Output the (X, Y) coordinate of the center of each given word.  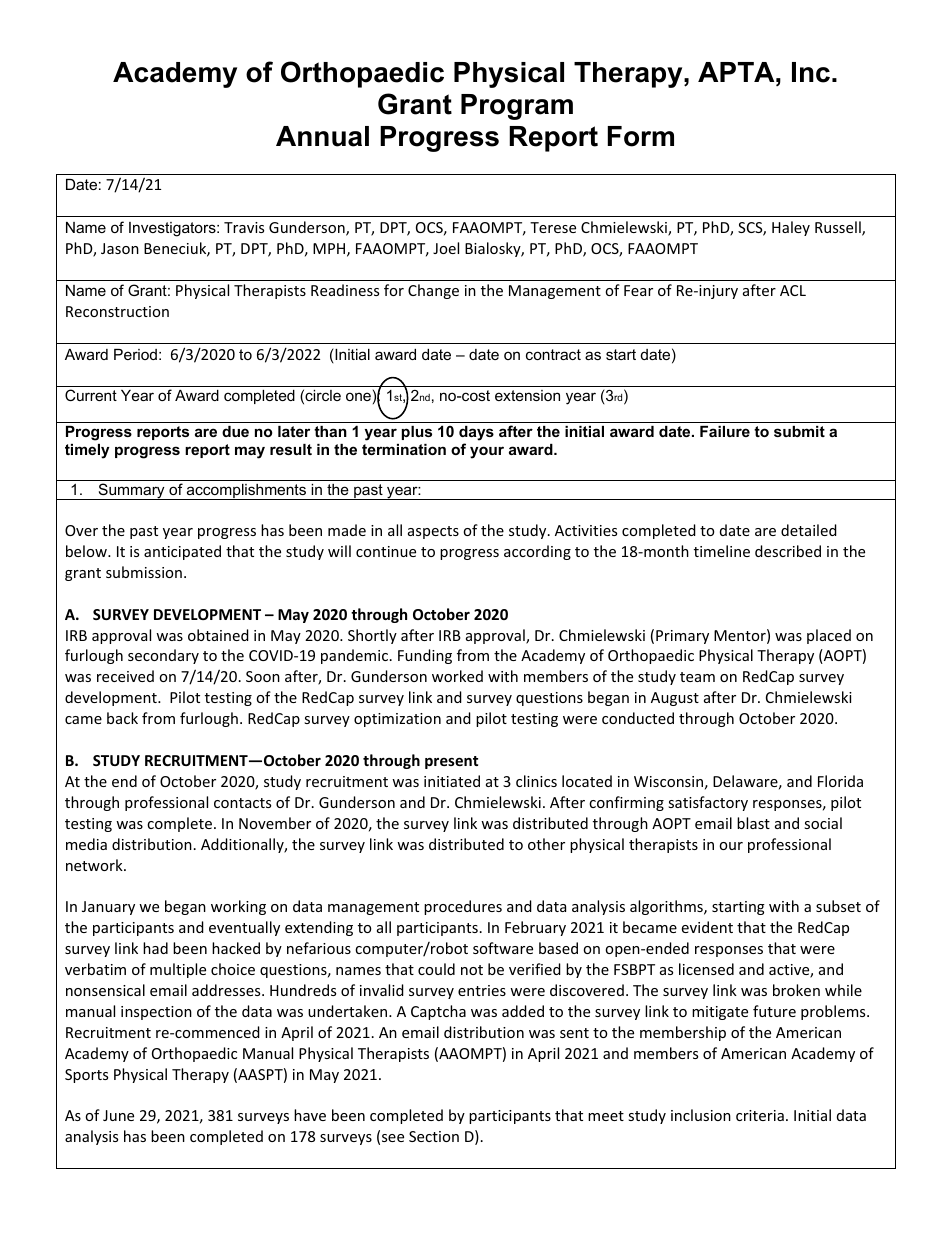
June (118, 1115)
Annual (322, 136)
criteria (760, 1115)
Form (641, 136)
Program (517, 107)
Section (434, 1136)
